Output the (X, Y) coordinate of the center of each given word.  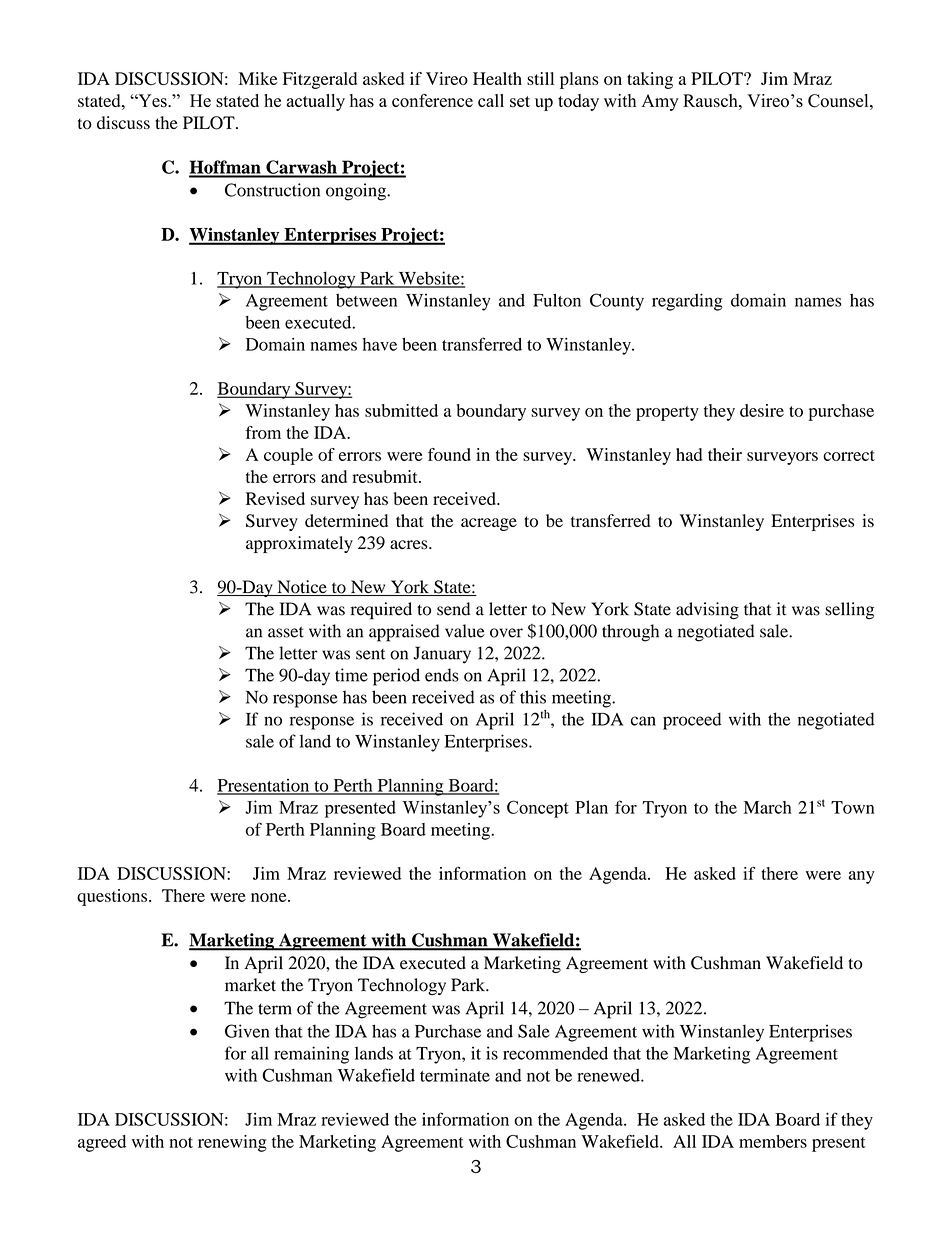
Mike (258, 78)
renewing (232, 1143)
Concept (538, 809)
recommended (555, 1053)
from (263, 432)
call (491, 100)
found (449, 454)
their (725, 454)
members (773, 1141)
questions (113, 897)
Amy (660, 102)
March (768, 807)
